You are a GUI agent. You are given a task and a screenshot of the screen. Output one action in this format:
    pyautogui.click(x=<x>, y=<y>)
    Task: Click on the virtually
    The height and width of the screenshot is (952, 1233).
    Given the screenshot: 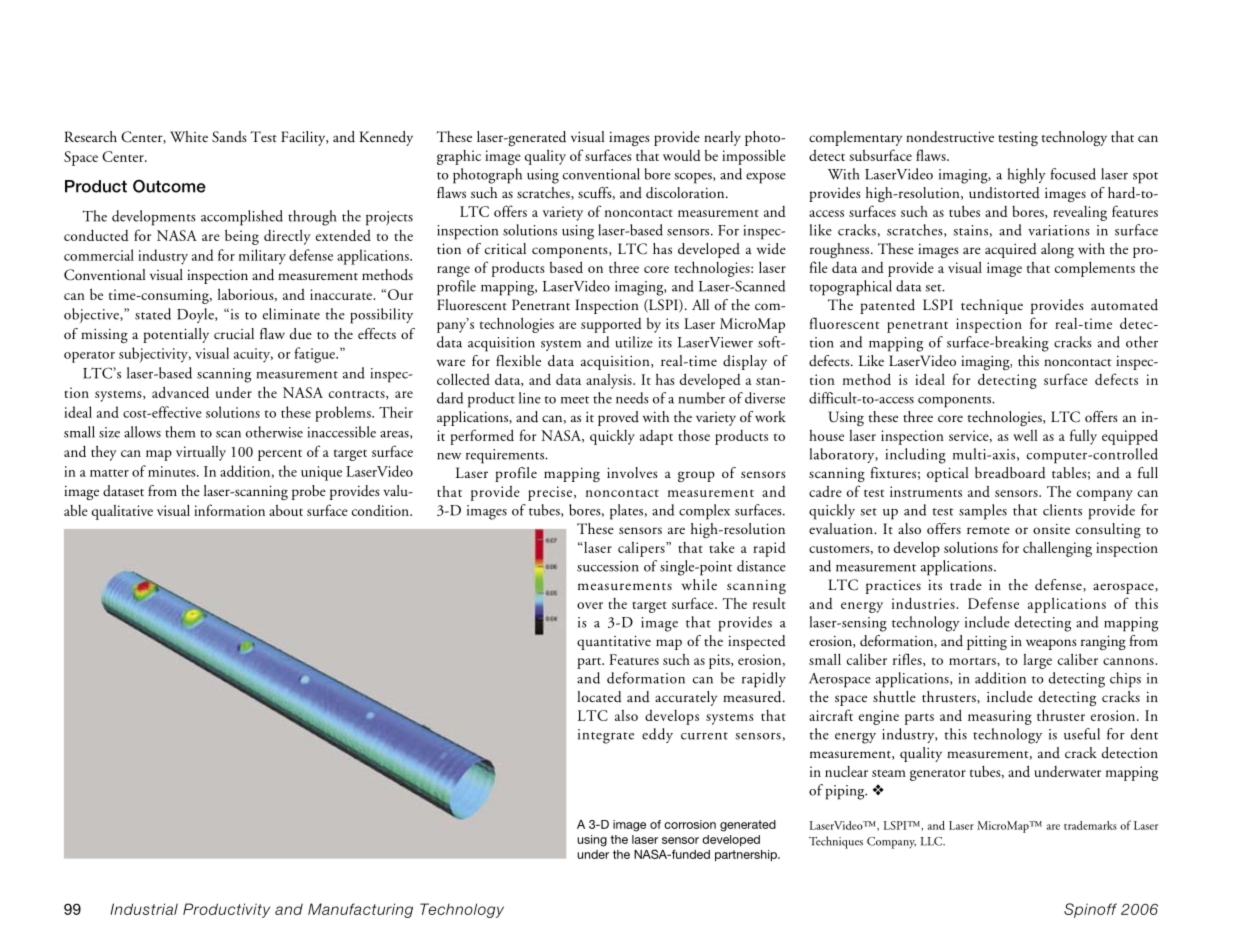 What is the action you would take?
    pyautogui.click(x=201, y=453)
